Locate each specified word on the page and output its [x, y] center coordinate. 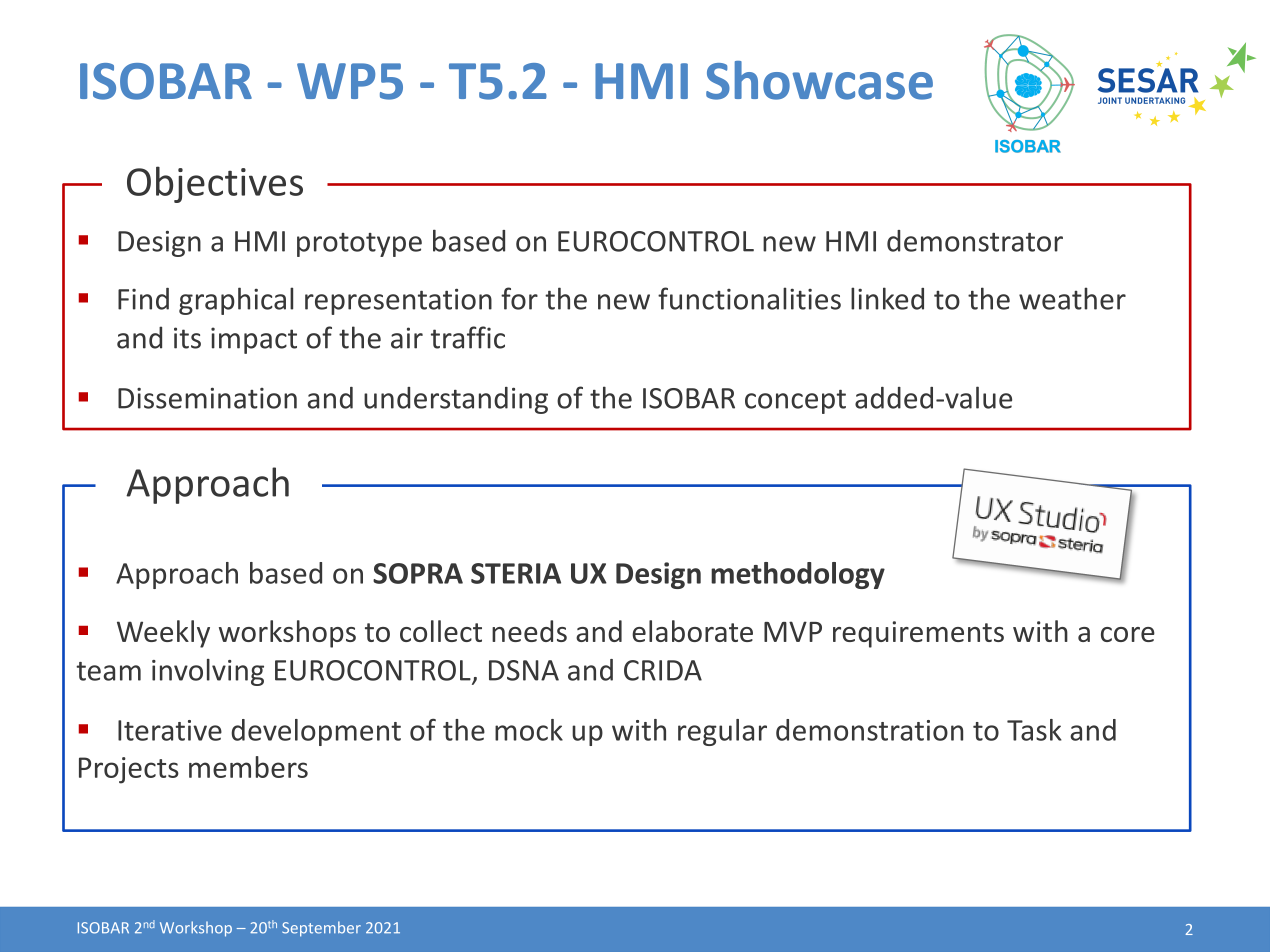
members [248, 767]
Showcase [819, 80]
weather [1072, 298]
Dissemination [207, 398]
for [519, 298]
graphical [236, 301]
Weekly [163, 634]
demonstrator [975, 241]
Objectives [215, 184]
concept [795, 402]
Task [1034, 730]
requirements [918, 634]
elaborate [692, 631]
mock [529, 730]
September [321, 929]
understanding [456, 400]
